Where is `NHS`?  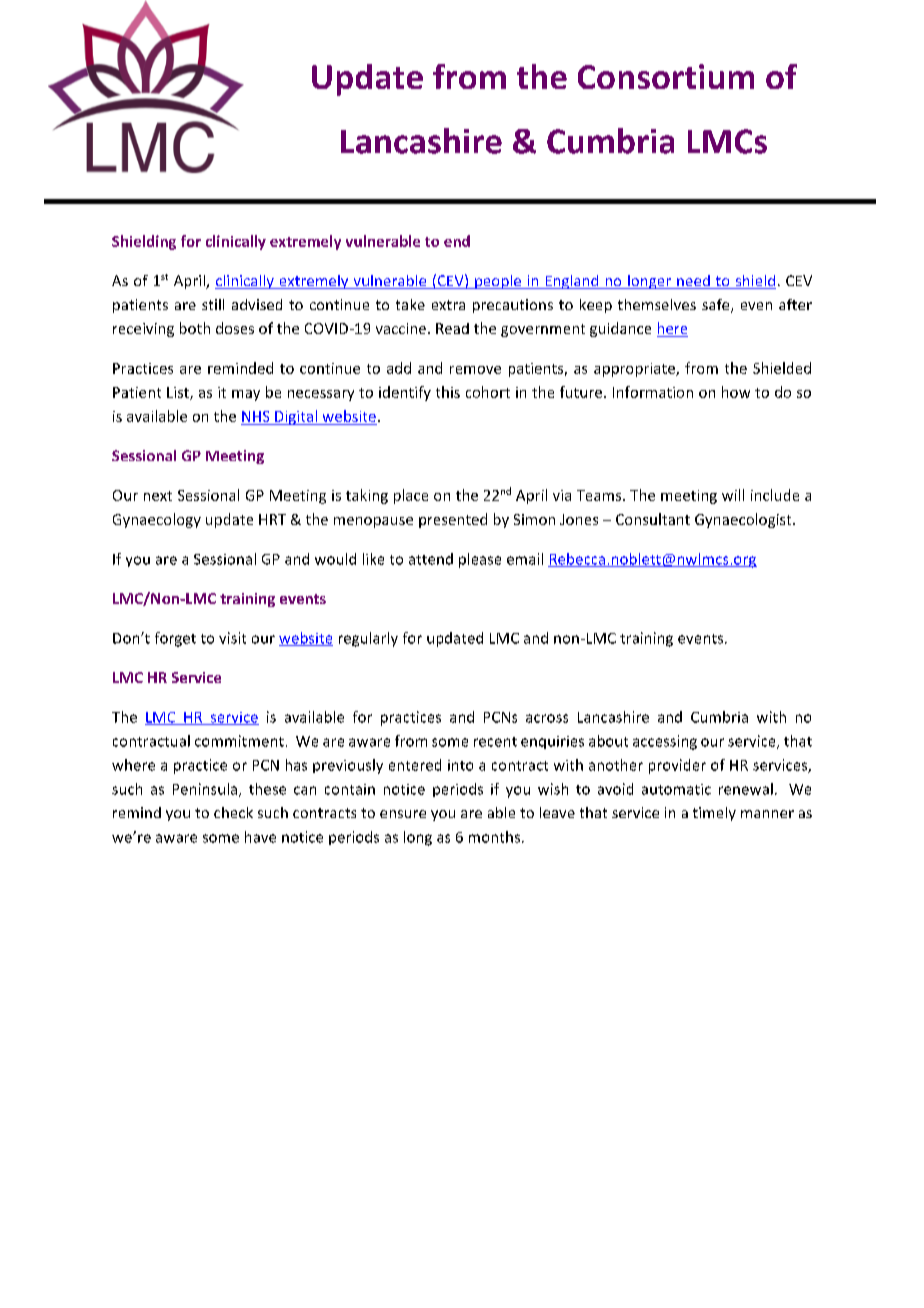
NHS is located at coordinates (255, 416).
